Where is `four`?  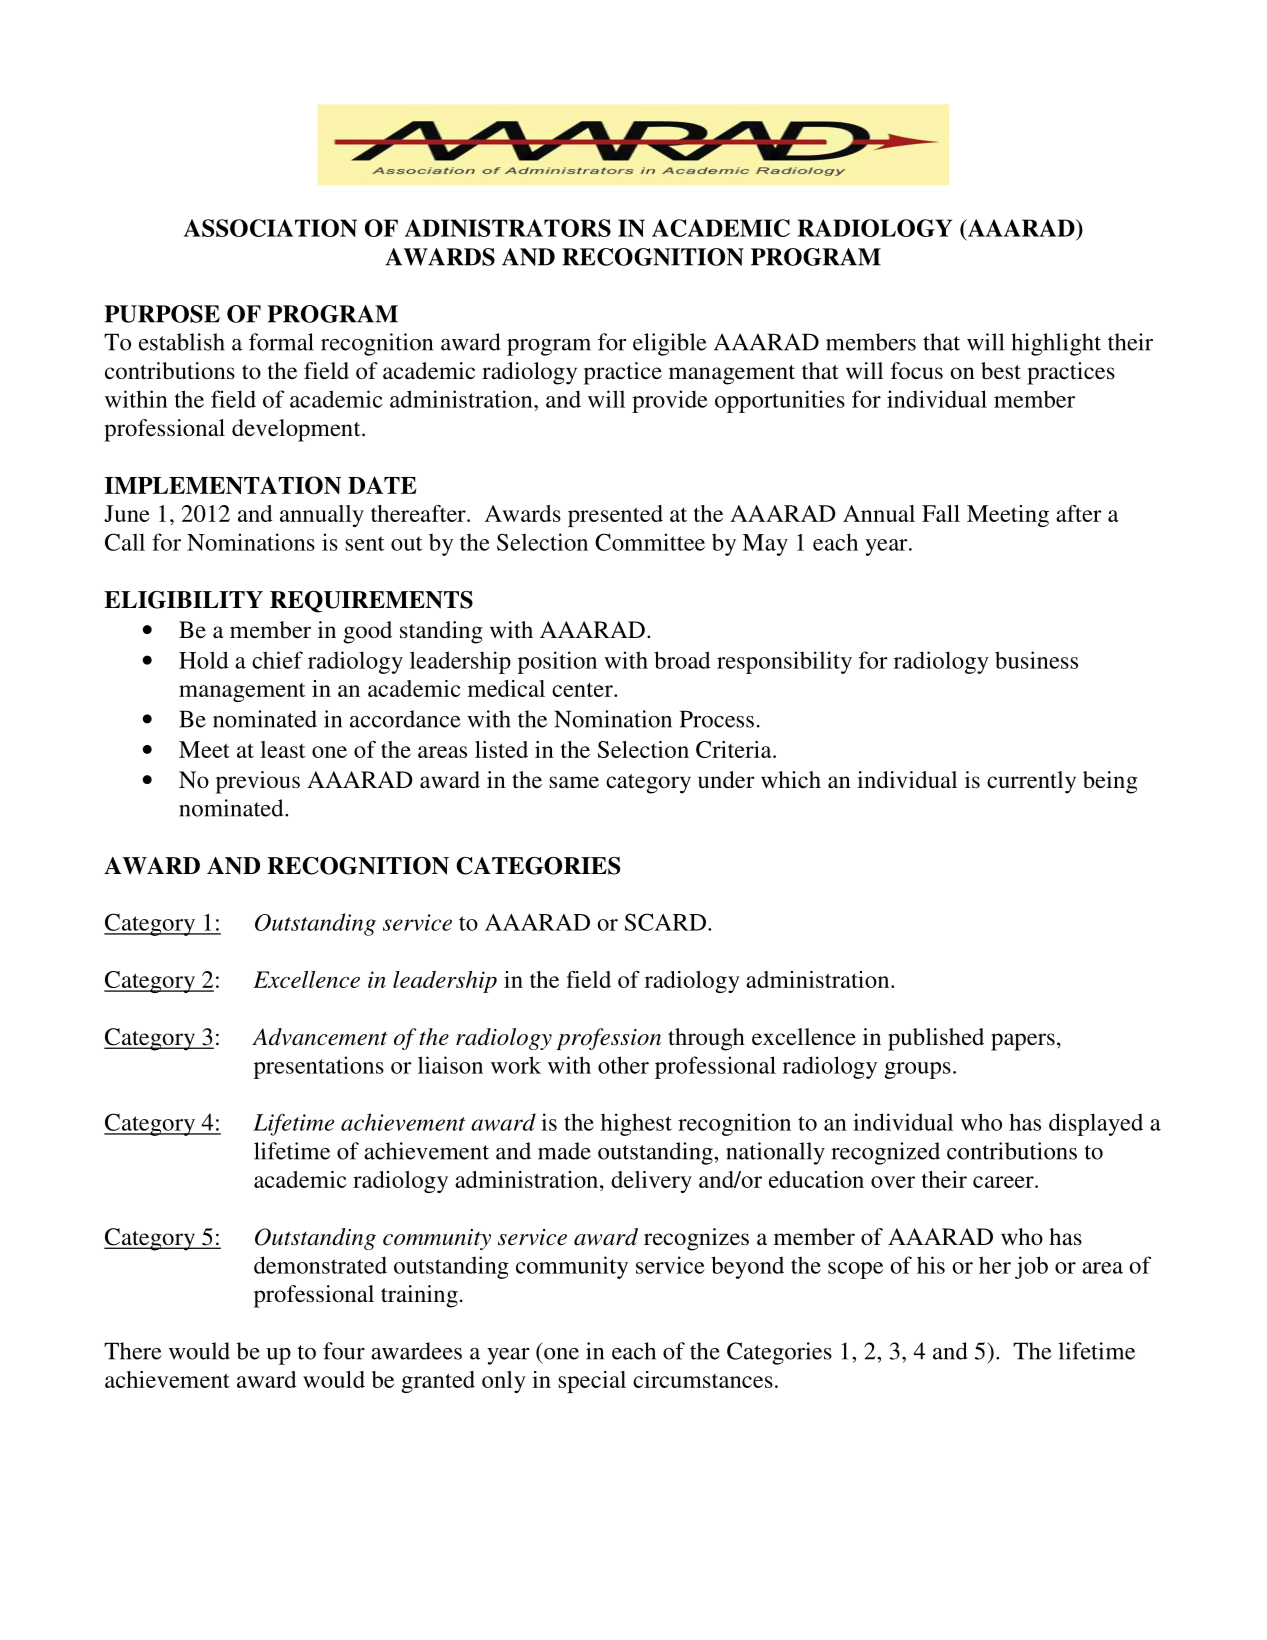
four is located at coordinates (344, 1351).
